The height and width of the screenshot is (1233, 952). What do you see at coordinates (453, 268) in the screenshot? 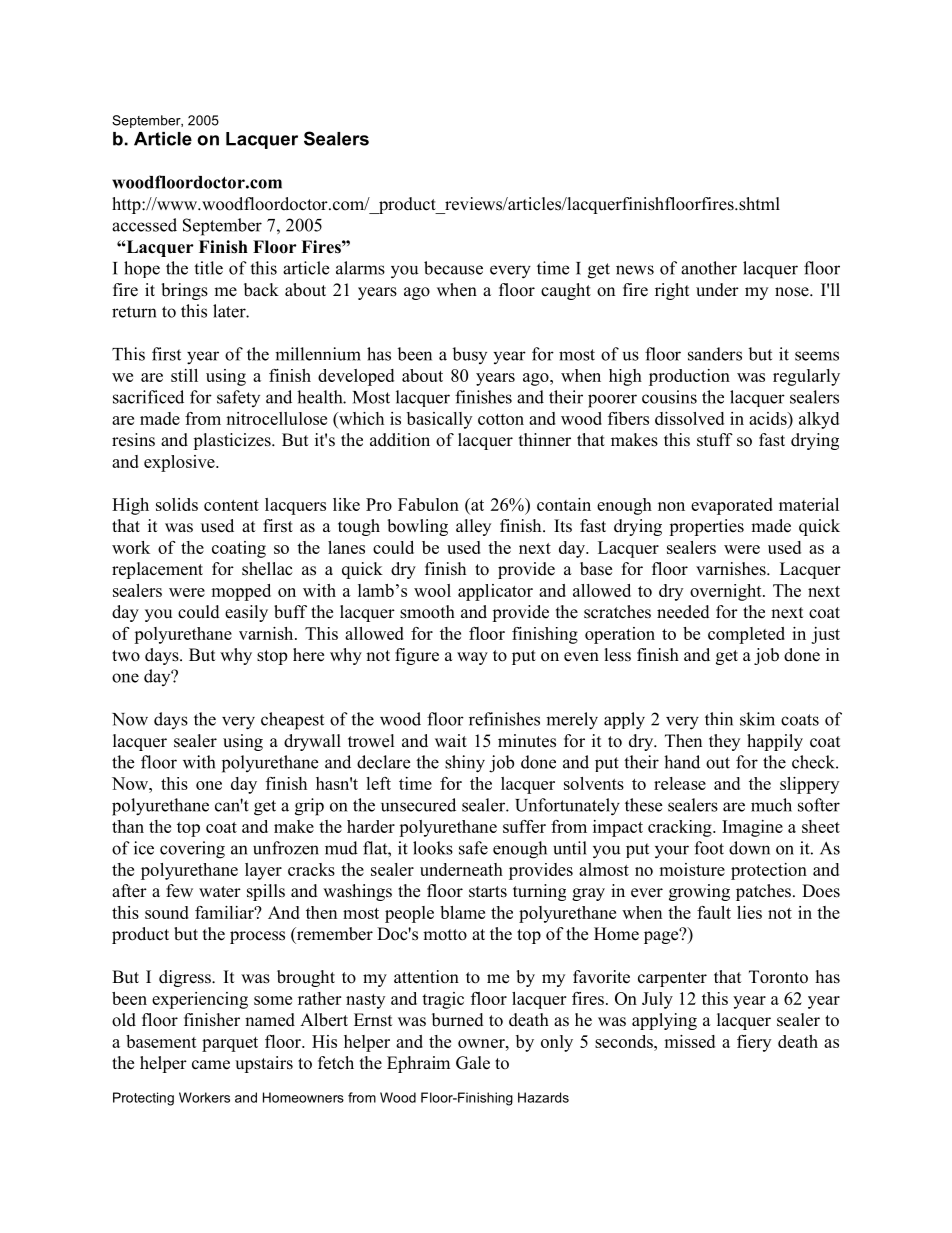
I see `because` at bounding box center [453, 268].
